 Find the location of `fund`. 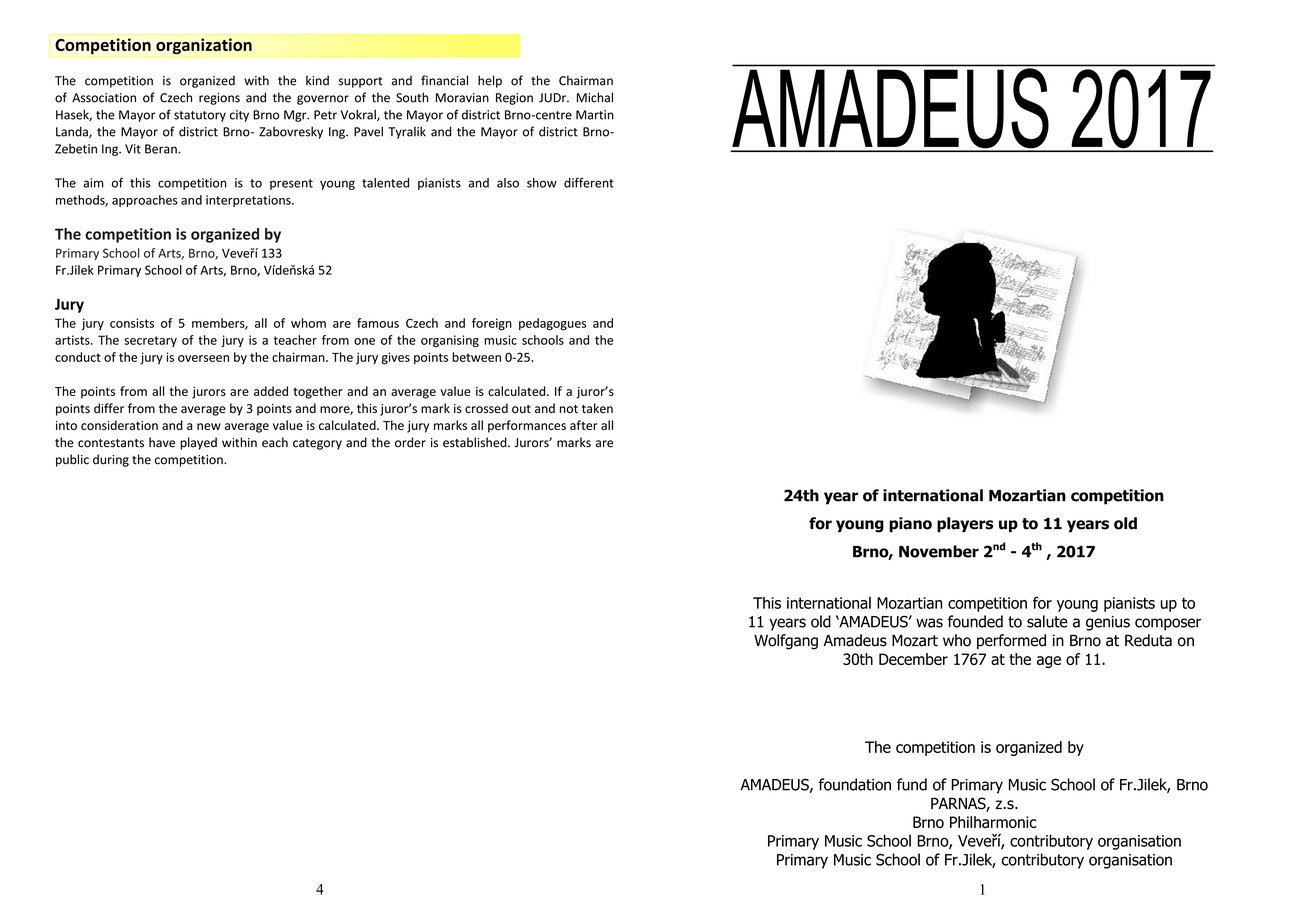

fund is located at coordinates (912, 784).
